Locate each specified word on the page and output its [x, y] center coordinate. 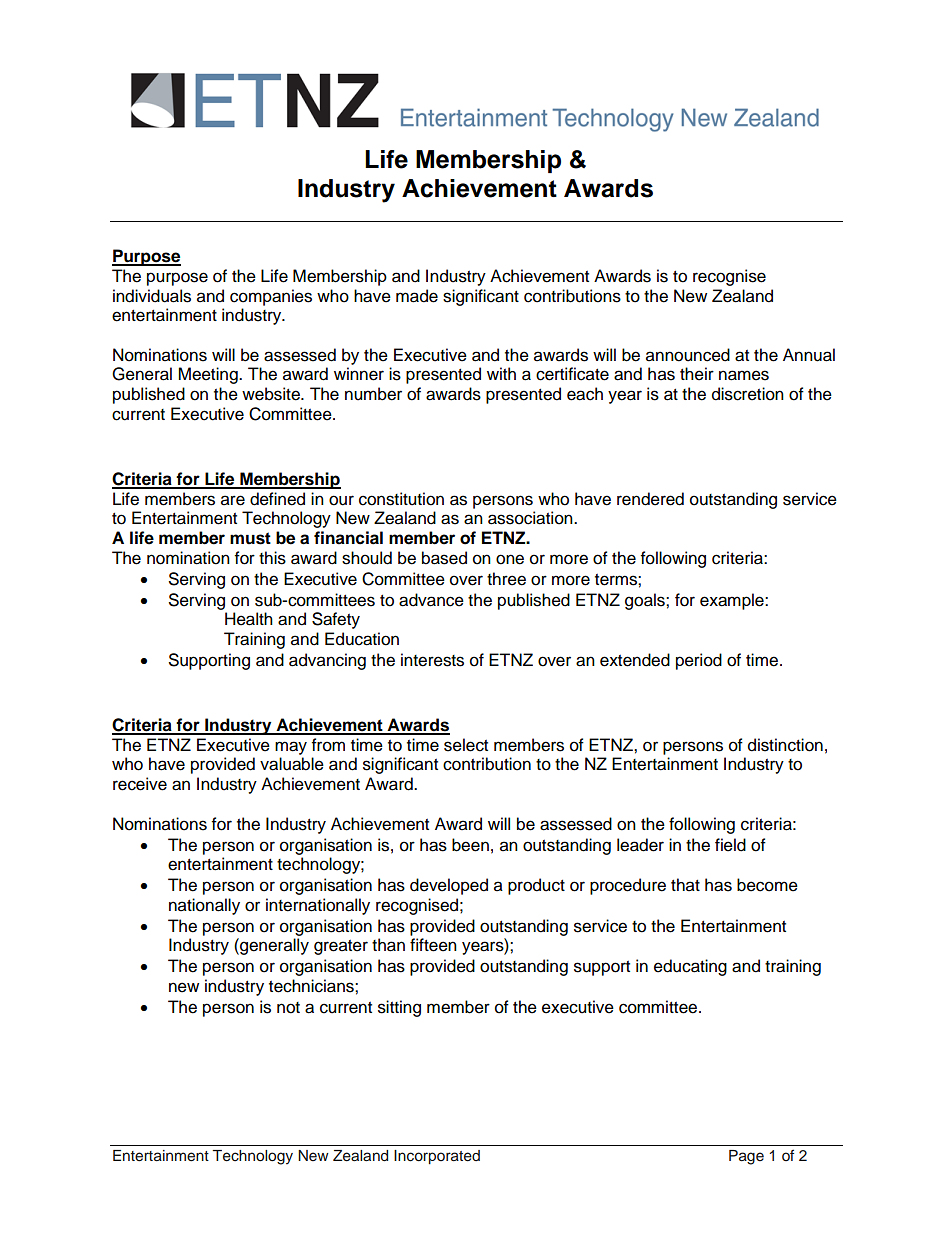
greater [341, 947]
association [531, 518]
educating [690, 967]
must [250, 538]
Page [746, 1157]
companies [271, 297]
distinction [785, 745]
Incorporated [437, 1157]
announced [688, 355]
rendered [650, 499]
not [288, 1008]
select [466, 745]
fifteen [433, 945]
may [291, 748]
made [417, 296]
